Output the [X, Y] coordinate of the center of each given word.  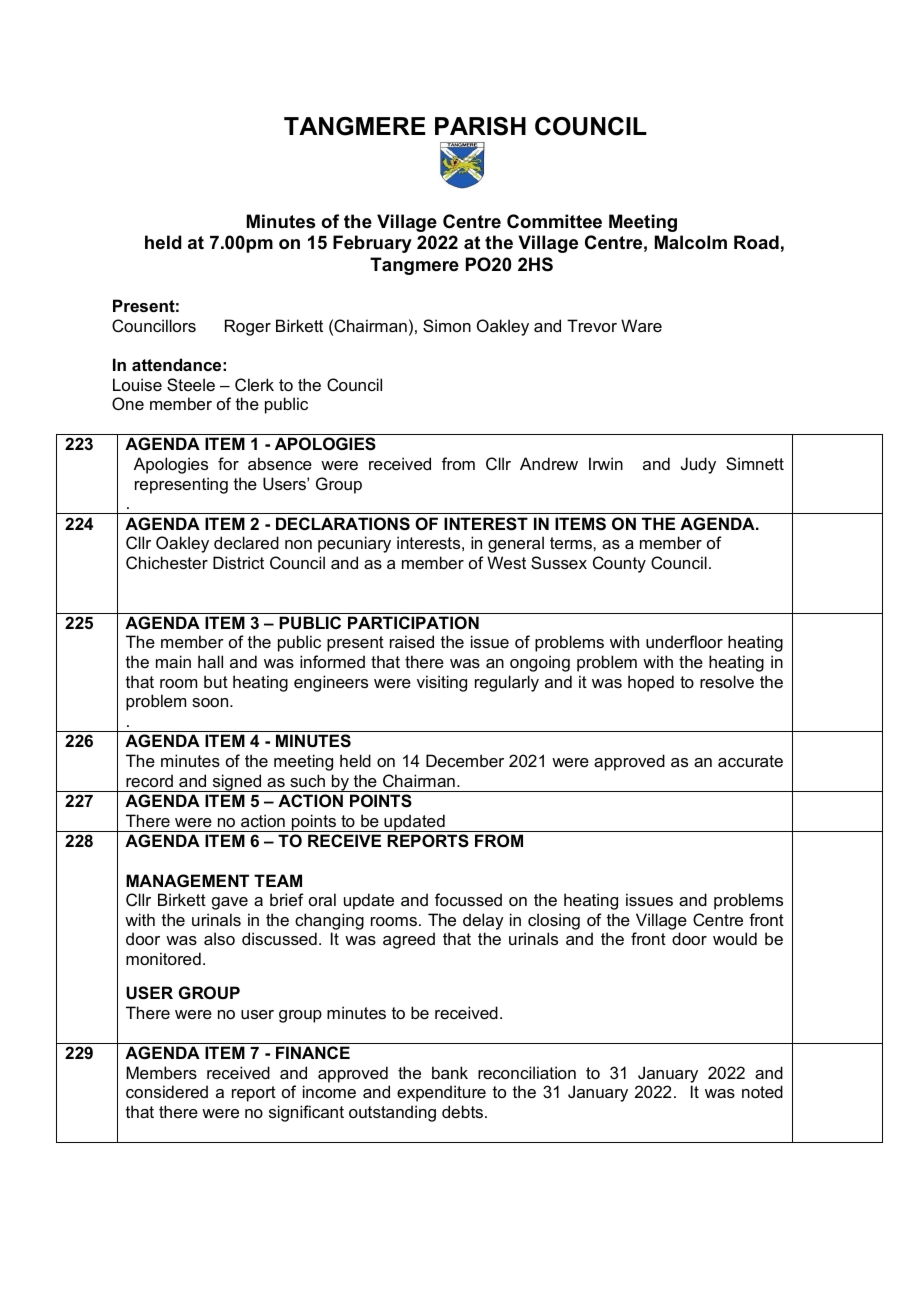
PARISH [480, 126]
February [372, 244]
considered [167, 1091]
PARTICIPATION [413, 622]
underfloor [684, 641]
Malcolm [691, 242]
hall [210, 661]
